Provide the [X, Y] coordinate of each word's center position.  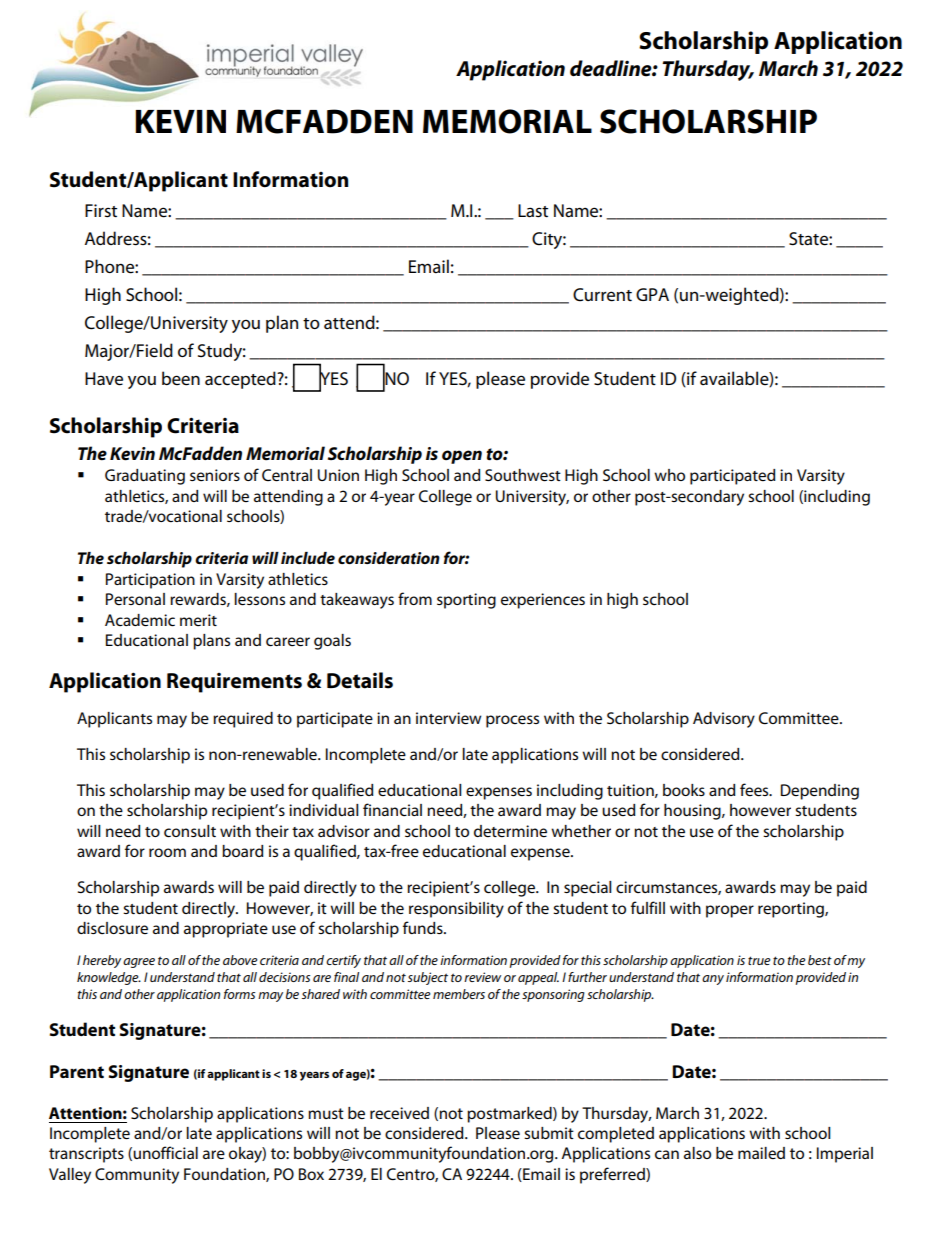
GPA [652, 294]
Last [533, 211]
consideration [389, 558]
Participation [150, 581]
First [101, 211]
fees [755, 790]
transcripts [86, 1155]
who [669, 475]
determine [510, 831]
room [167, 852]
